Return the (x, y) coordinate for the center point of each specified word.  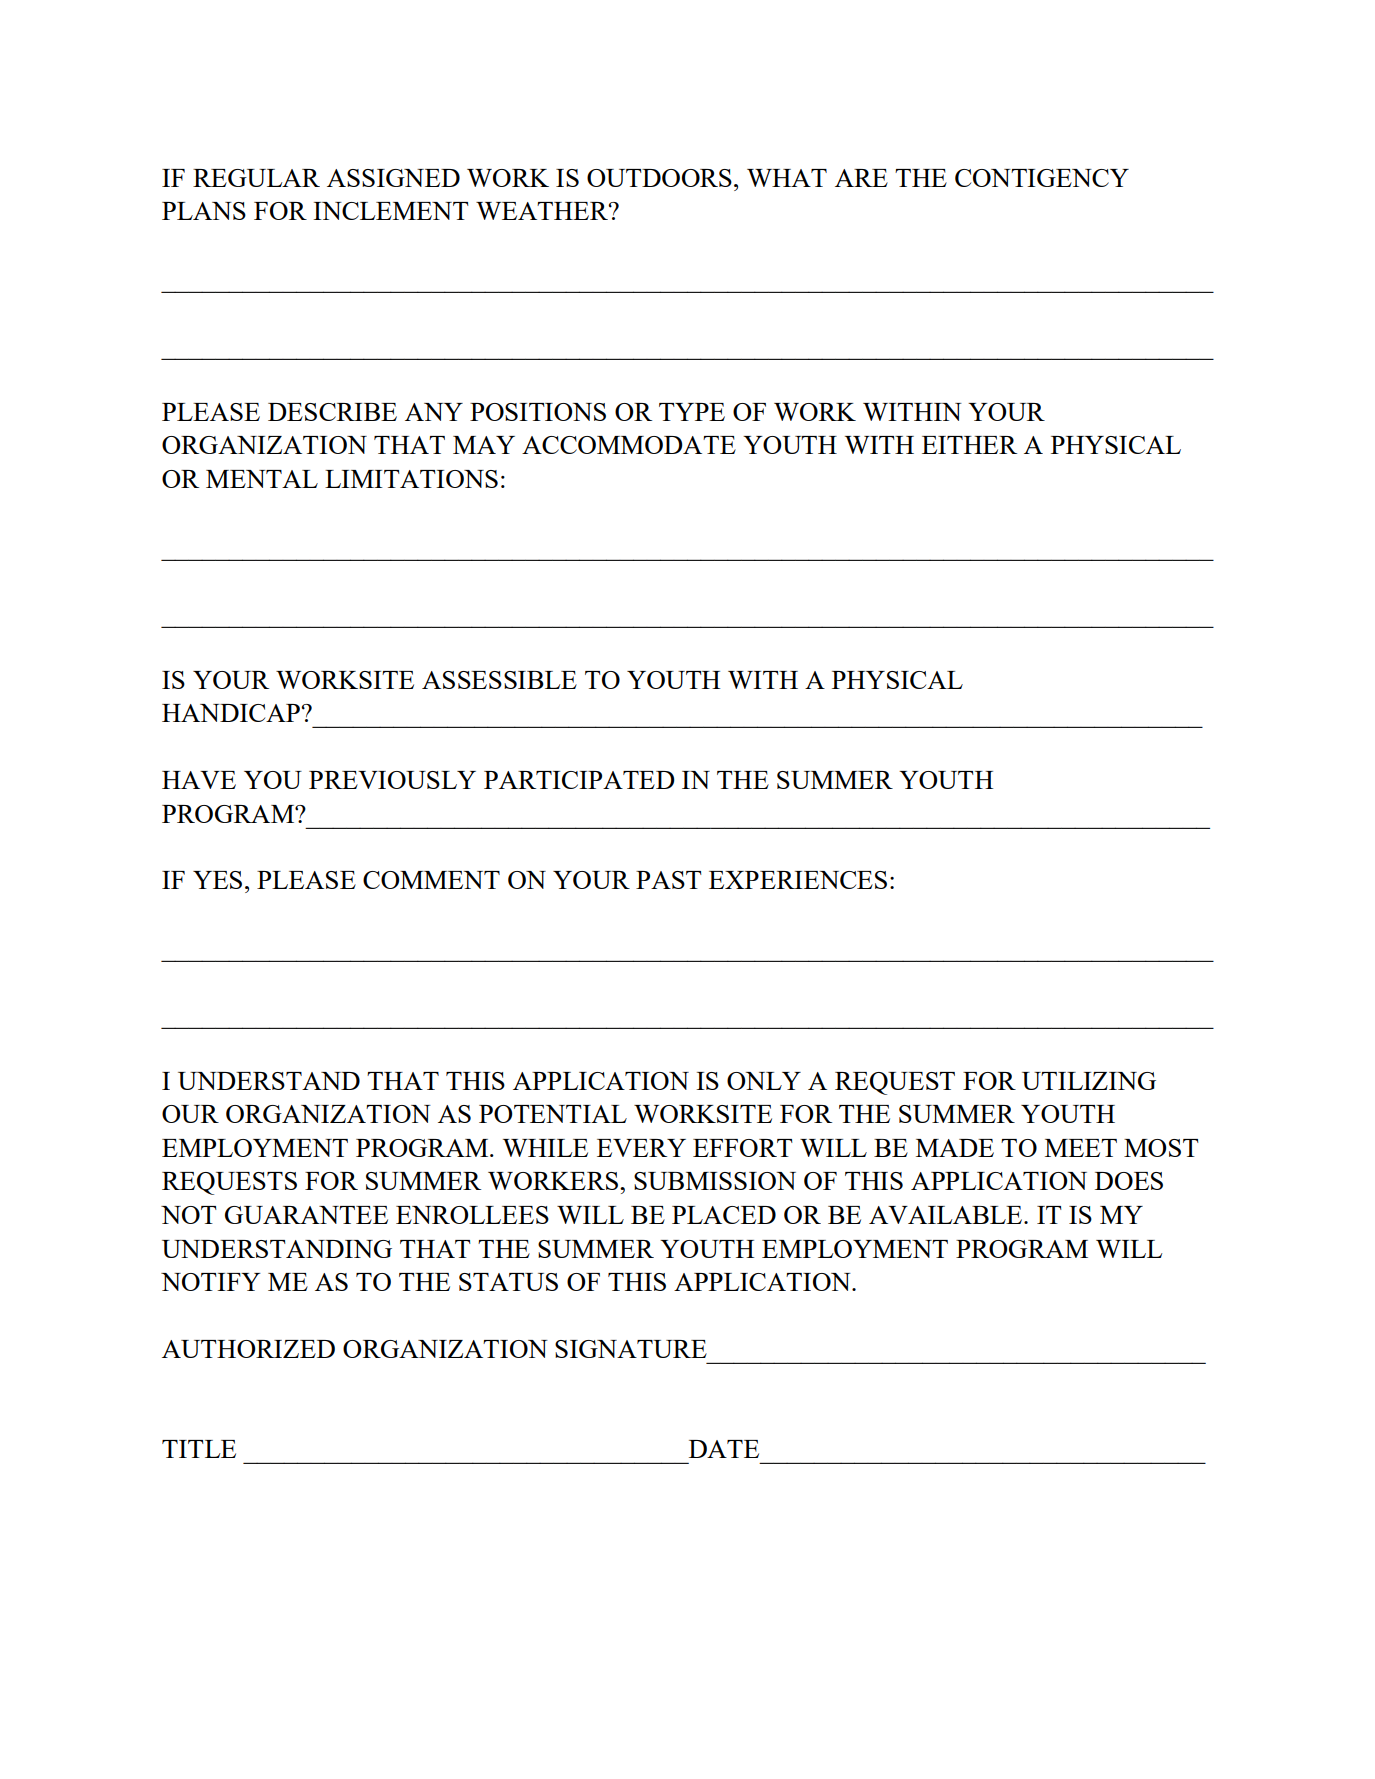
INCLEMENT (391, 211)
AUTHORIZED (248, 1349)
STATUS (508, 1282)
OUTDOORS (659, 178)
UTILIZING (1089, 1081)
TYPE (692, 412)
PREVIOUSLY (392, 780)
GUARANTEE (306, 1215)
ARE (861, 178)
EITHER (969, 445)
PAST (669, 880)
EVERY (641, 1148)
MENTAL (262, 479)
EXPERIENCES (798, 880)
